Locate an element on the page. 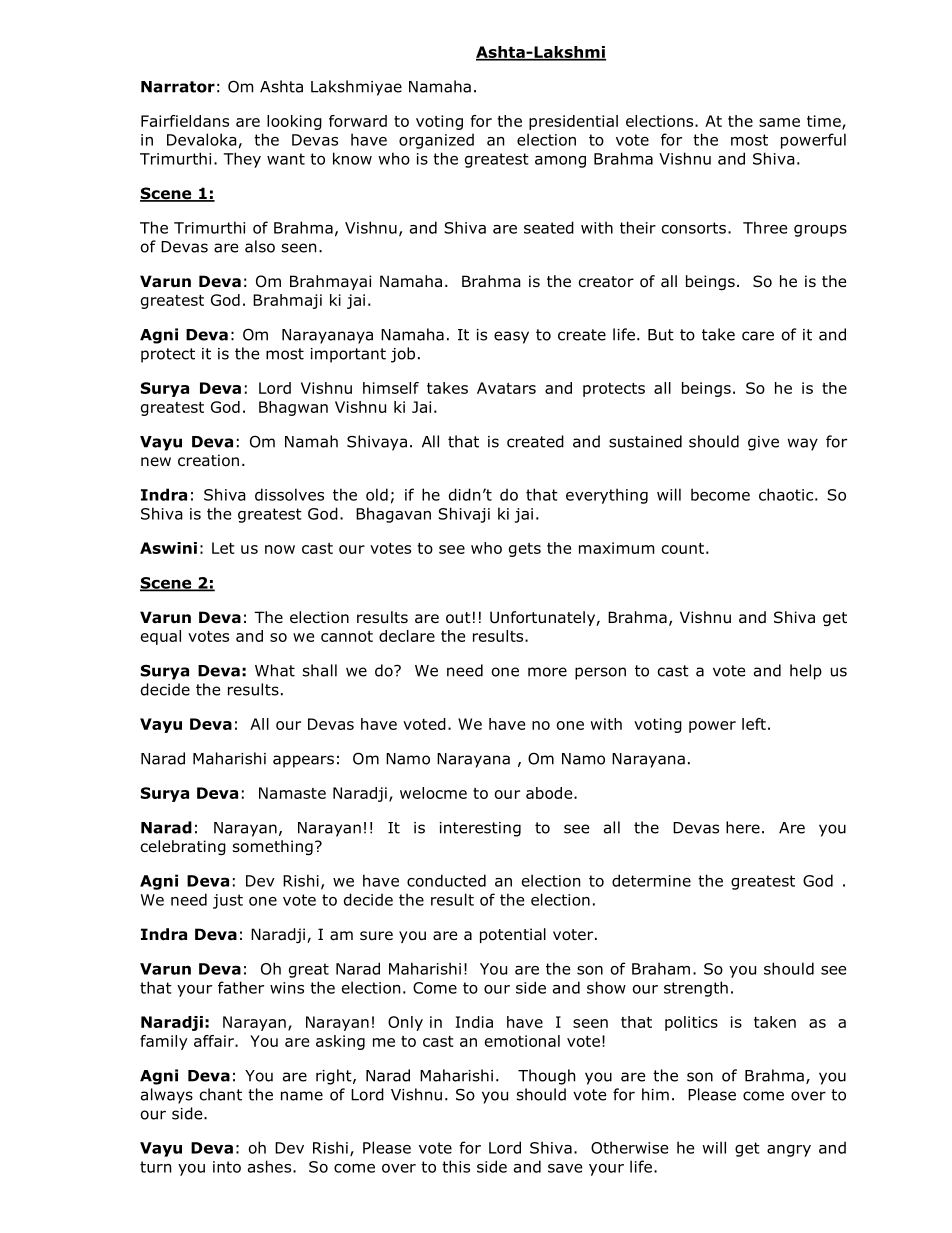 Image resolution: width=952 pixels, height=1233 pixels. help is located at coordinates (806, 672).
